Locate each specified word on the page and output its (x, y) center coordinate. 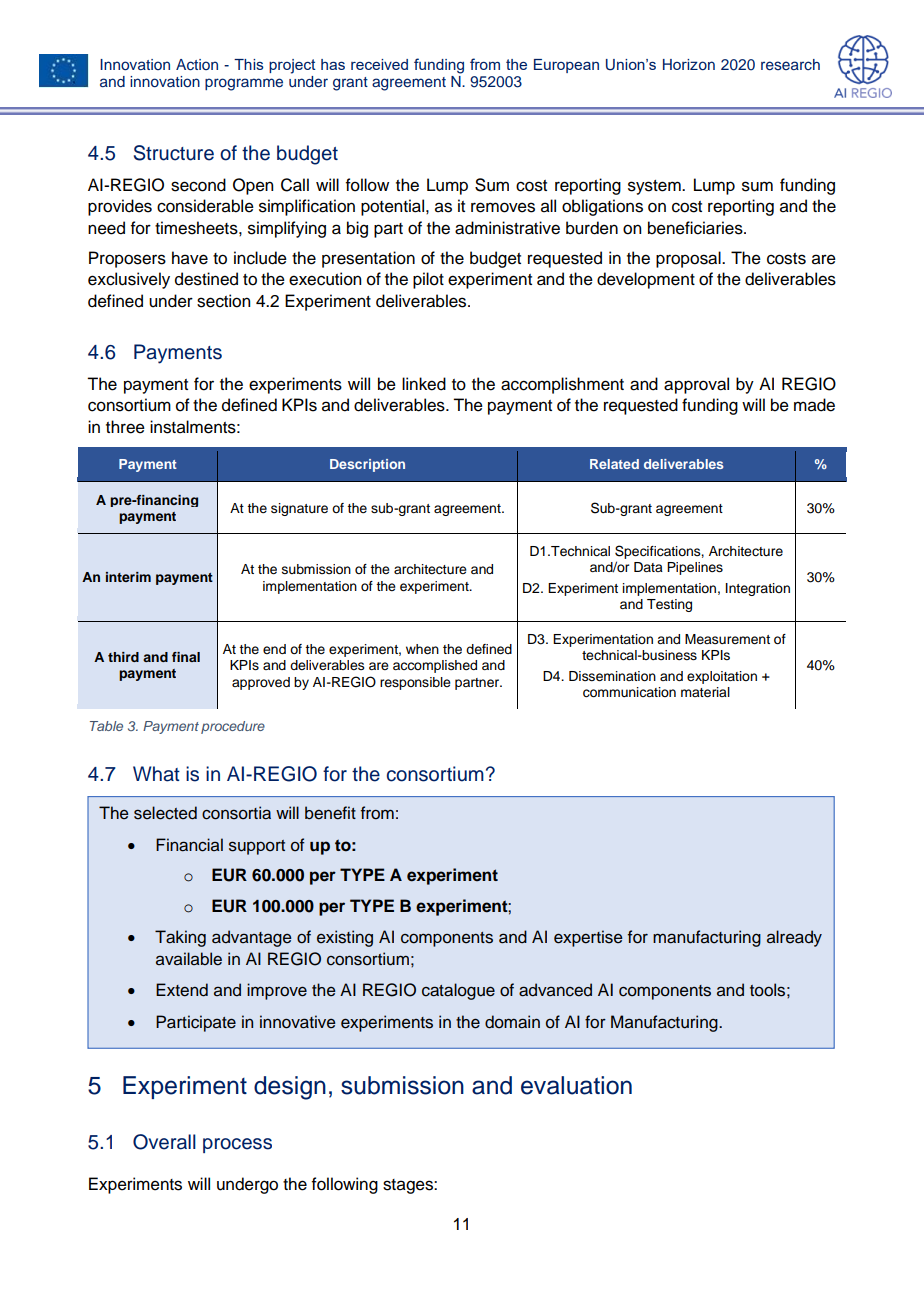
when (422, 649)
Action (197, 65)
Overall (164, 1142)
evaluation (576, 1085)
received (379, 64)
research (790, 64)
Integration (758, 589)
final (186, 657)
